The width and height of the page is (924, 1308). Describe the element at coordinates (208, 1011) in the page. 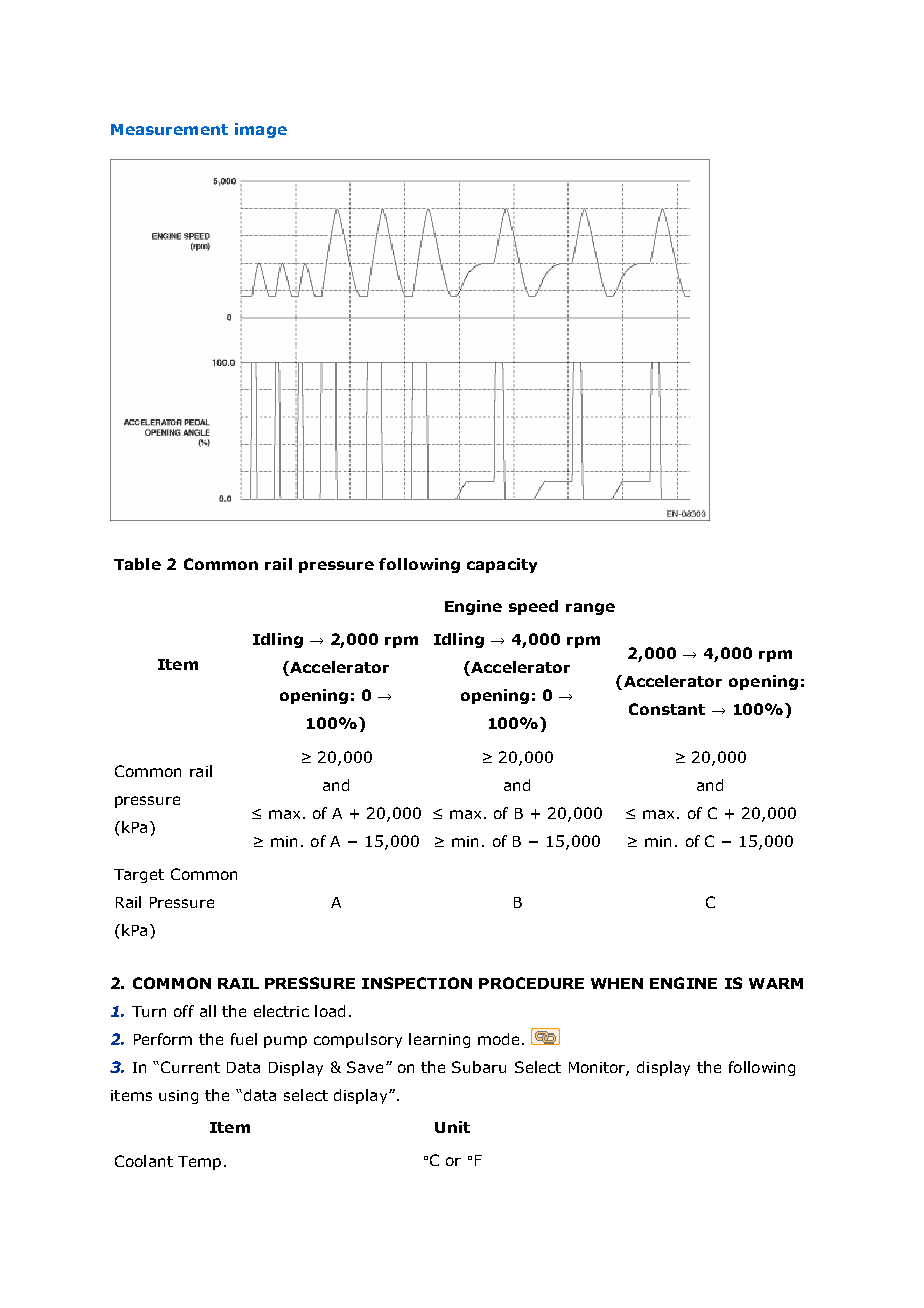

I see `all` at that location.
